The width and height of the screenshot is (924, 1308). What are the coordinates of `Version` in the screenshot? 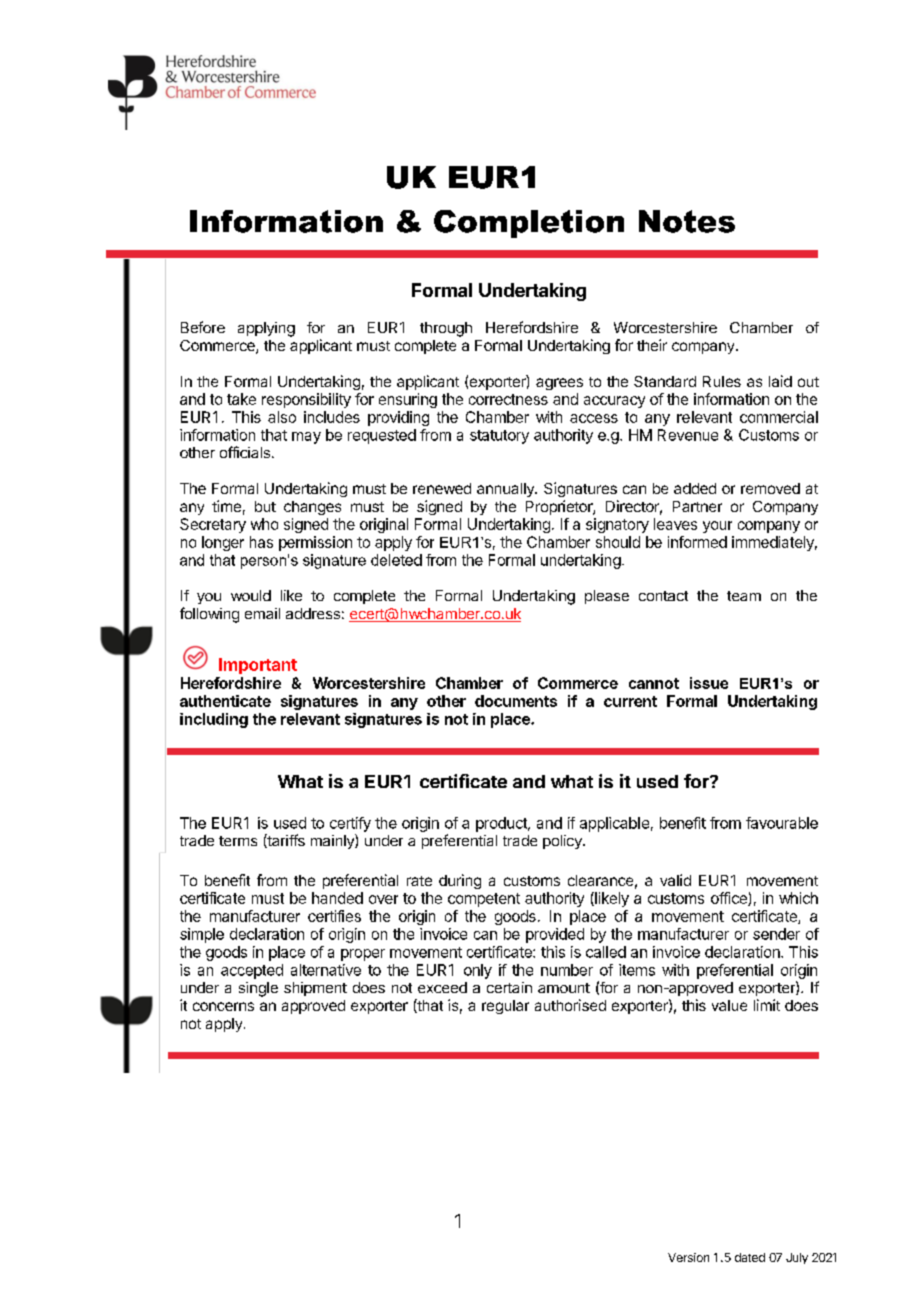 It's located at (688, 1257).
